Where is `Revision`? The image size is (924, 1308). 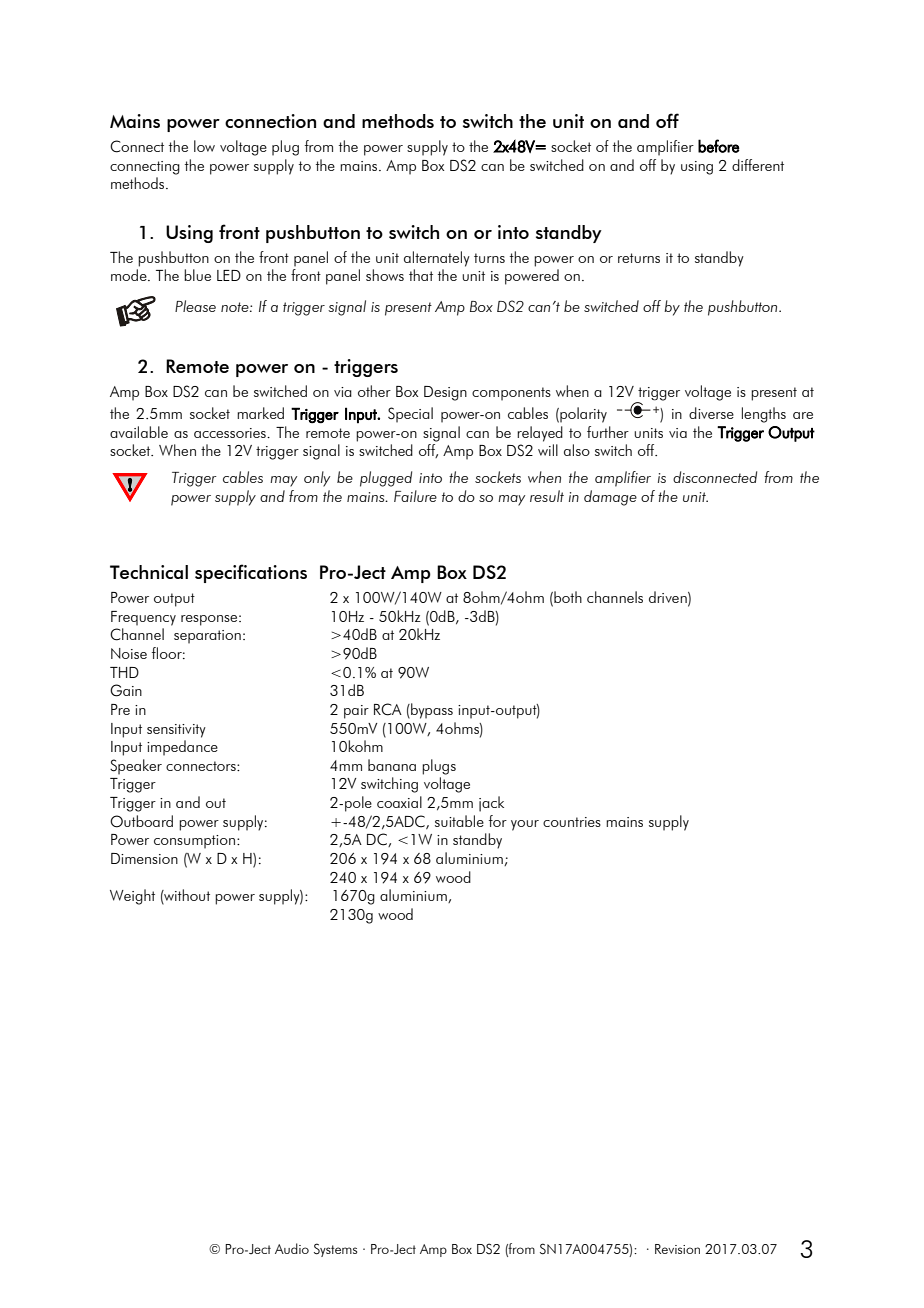 Revision is located at coordinates (677, 1249).
